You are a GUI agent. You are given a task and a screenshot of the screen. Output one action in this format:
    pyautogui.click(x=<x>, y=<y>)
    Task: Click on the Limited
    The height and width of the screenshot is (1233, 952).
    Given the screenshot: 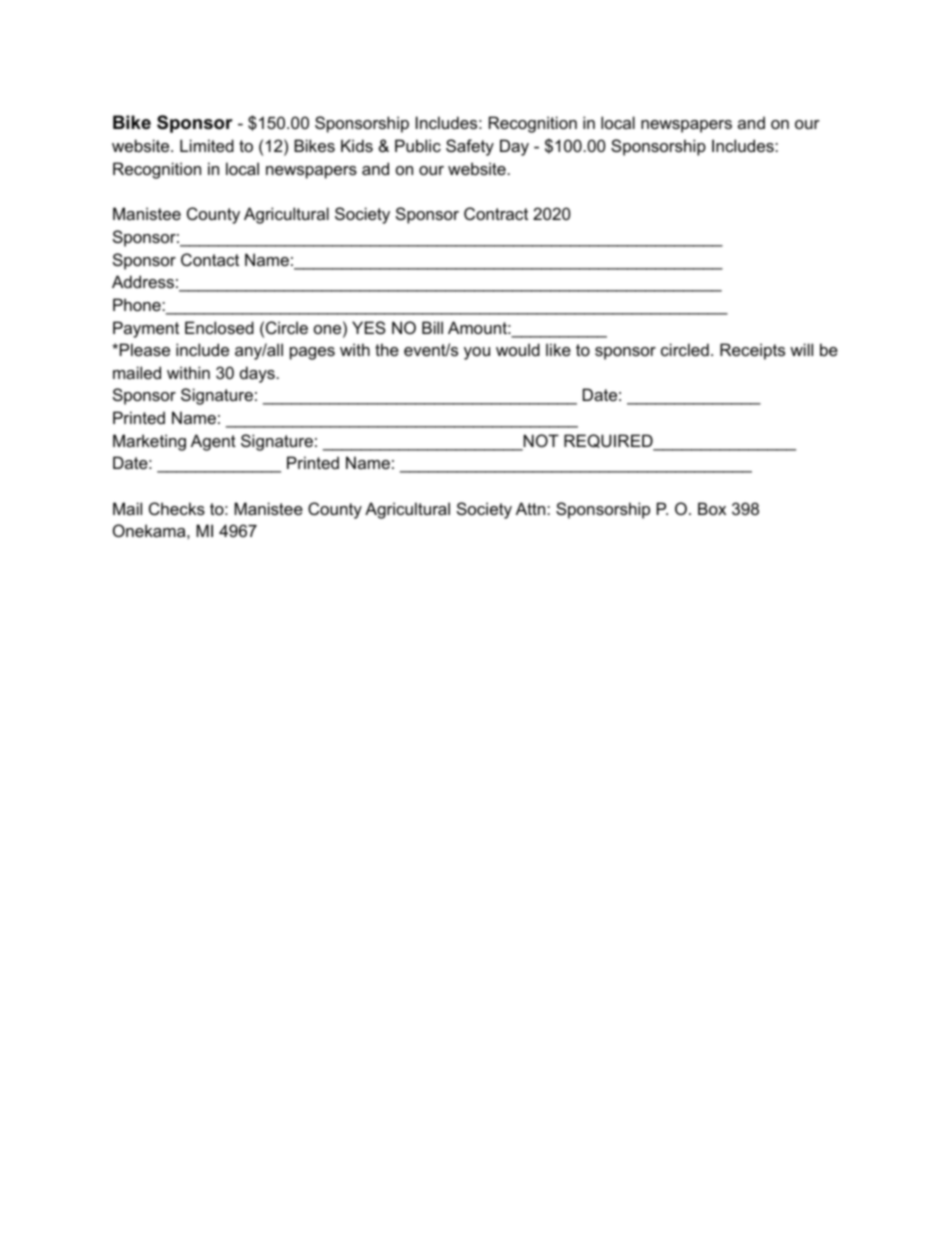 What is the action you would take?
    pyautogui.click(x=207, y=145)
